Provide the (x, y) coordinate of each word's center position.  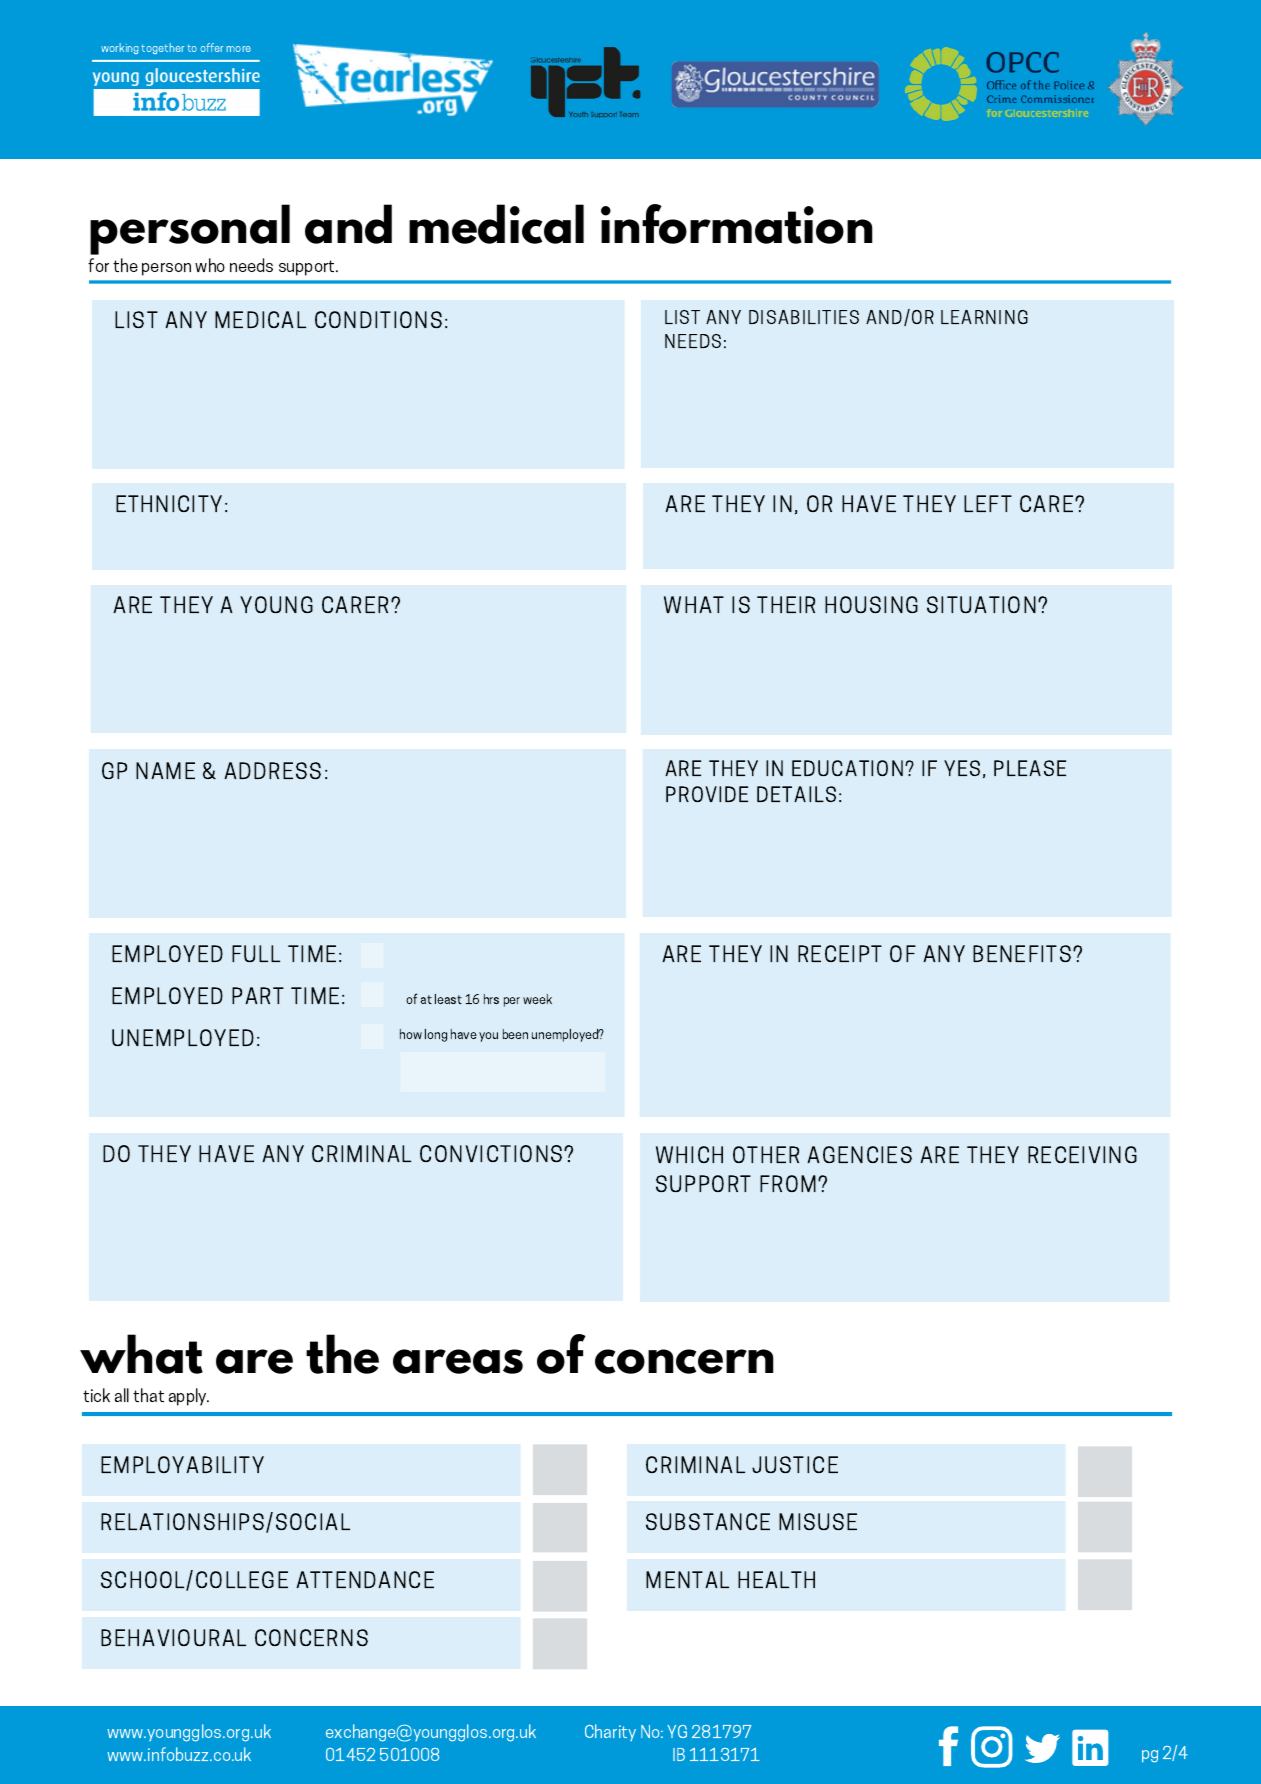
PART (258, 995)
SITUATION (981, 604)
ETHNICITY (169, 503)
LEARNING (984, 317)
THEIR (786, 604)
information (737, 224)
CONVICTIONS (492, 1153)
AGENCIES (859, 1154)
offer (212, 47)
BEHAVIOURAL (173, 1637)
